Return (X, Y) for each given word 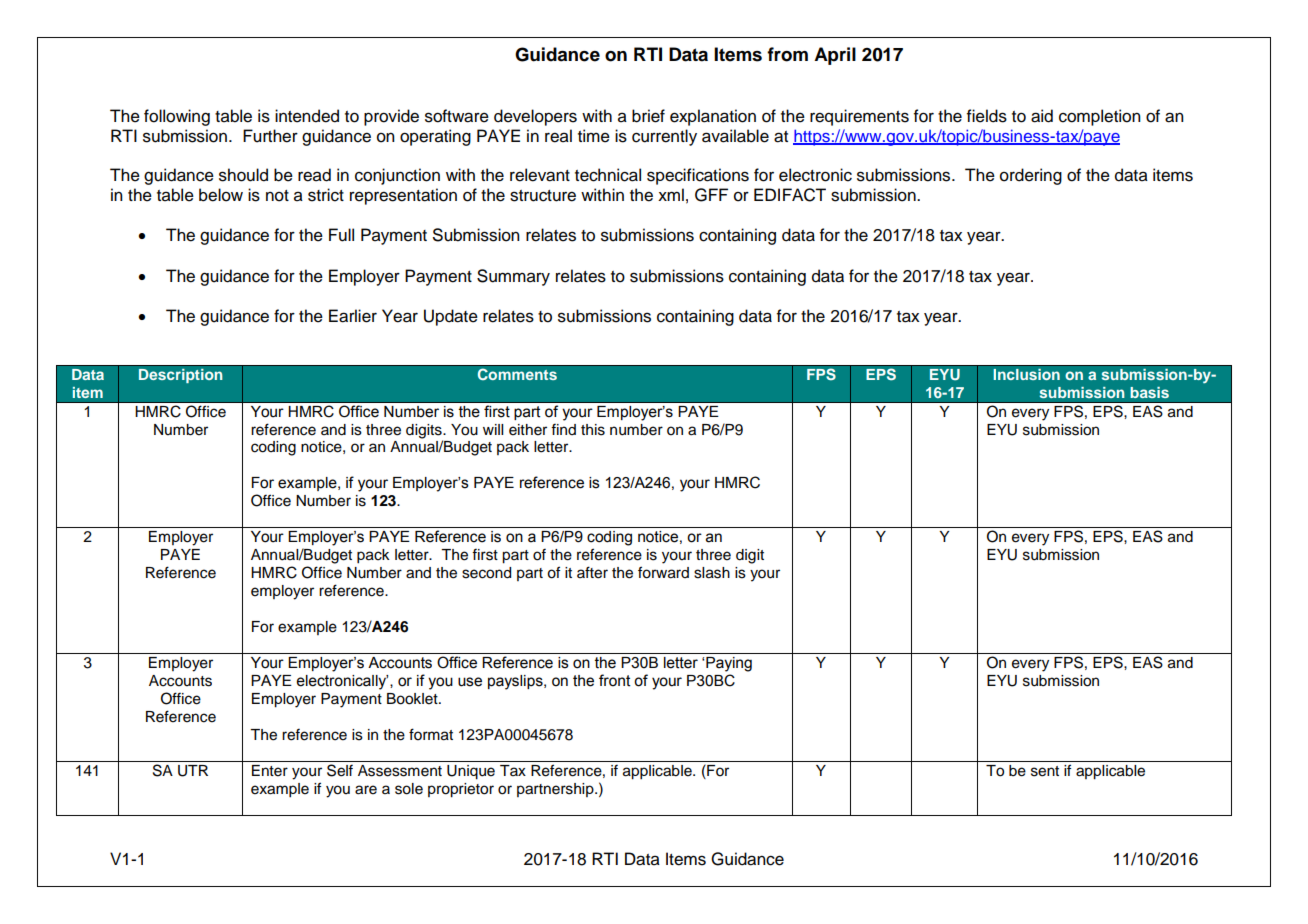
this (593, 430)
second (486, 573)
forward (663, 572)
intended (307, 116)
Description (180, 376)
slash (712, 573)
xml (671, 194)
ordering (1031, 176)
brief (648, 116)
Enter (270, 771)
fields (987, 116)
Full (341, 235)
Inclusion (1026, 374)
